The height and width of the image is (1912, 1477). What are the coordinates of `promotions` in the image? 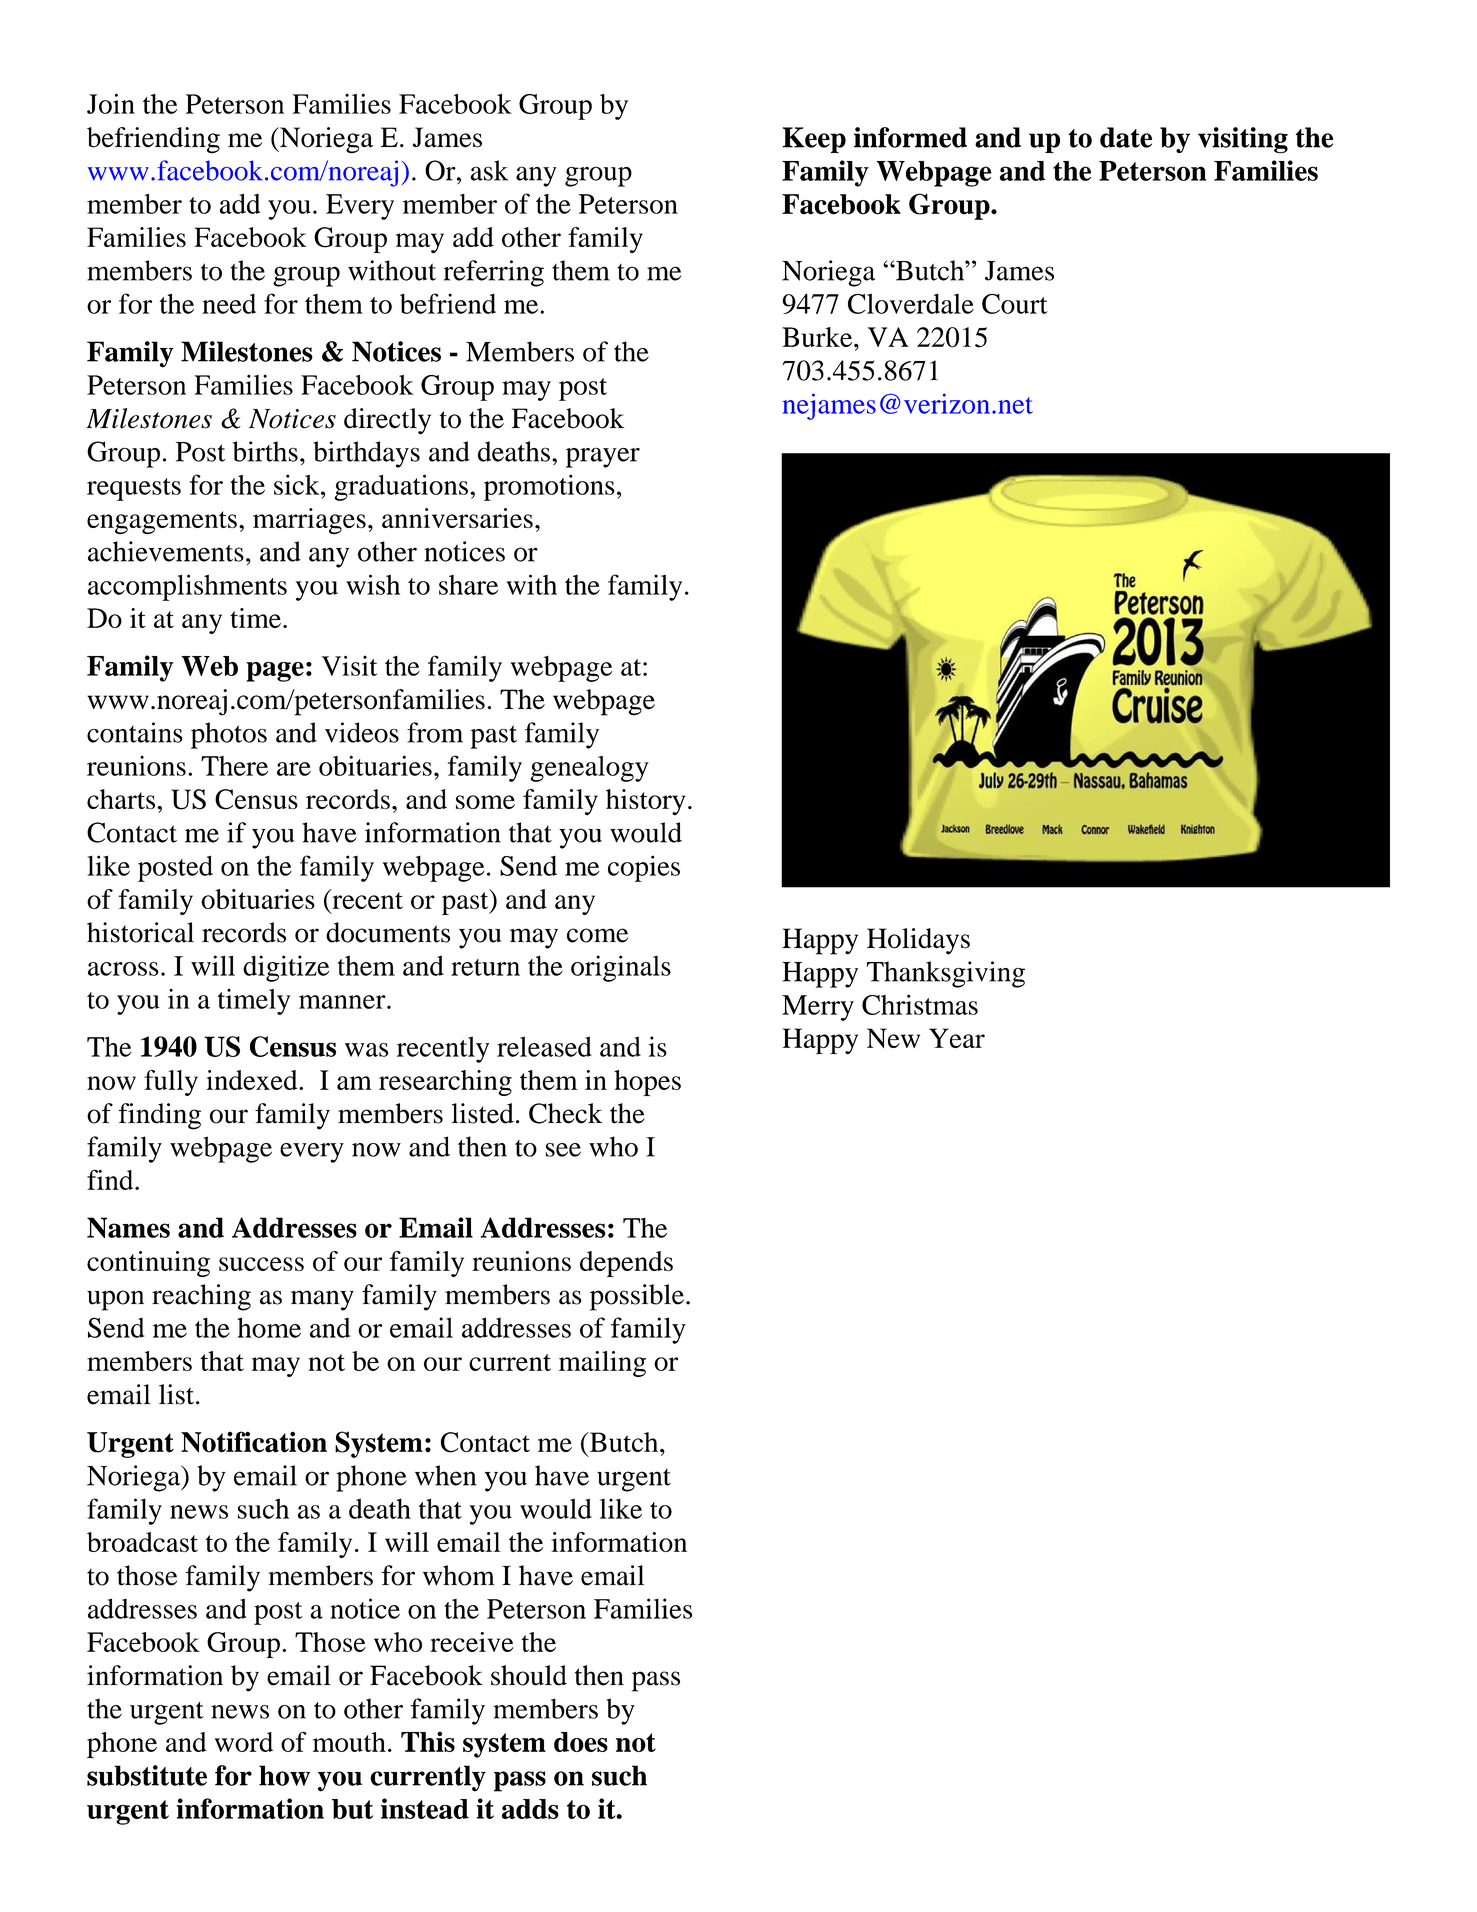 It's located at (549, 487).
